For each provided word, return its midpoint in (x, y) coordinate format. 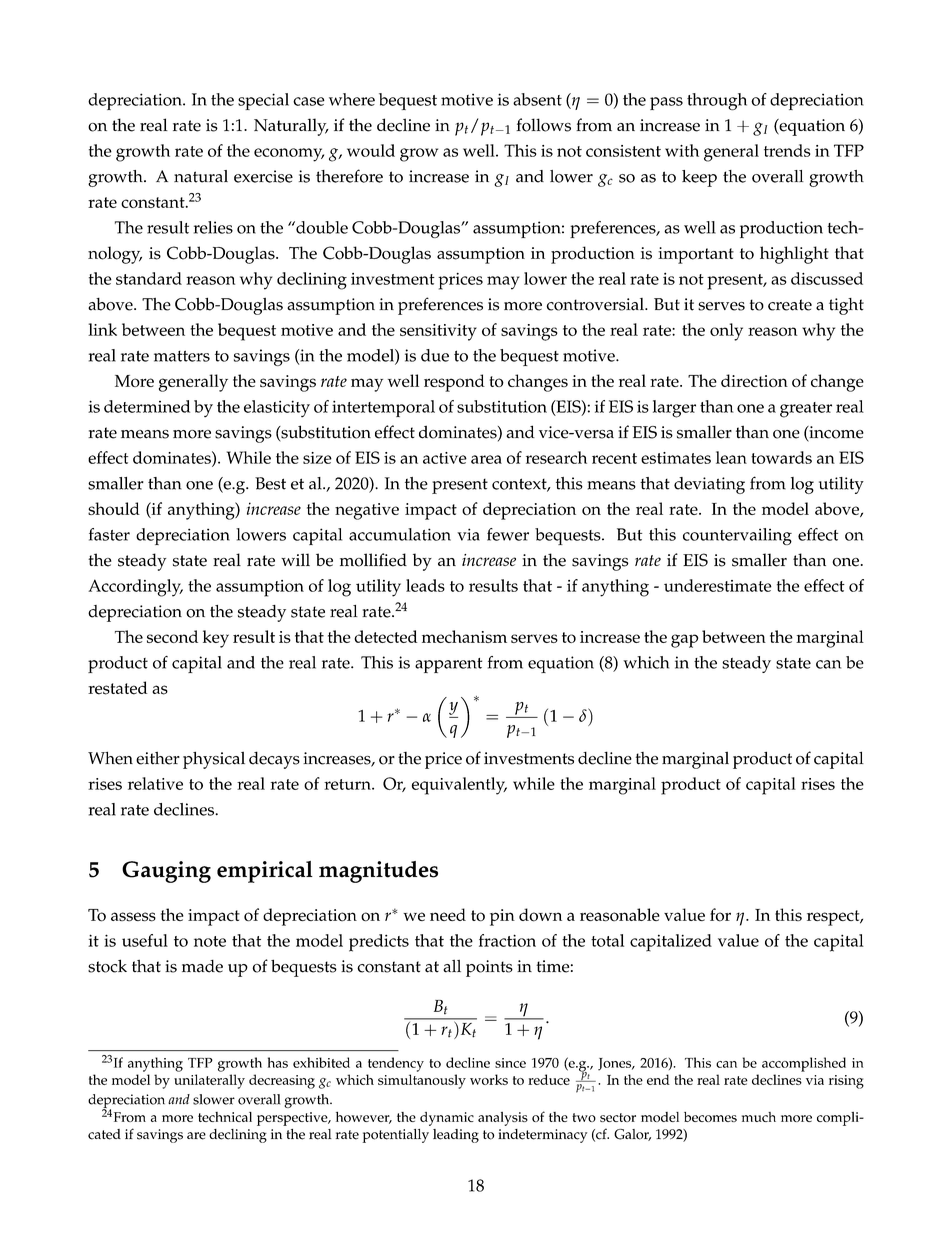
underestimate (718, 585)
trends (787, 150)
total (607, 940)
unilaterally (209, 1081)
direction (754, 380)
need (448, 914)
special (263, 101)
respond (454, 383)
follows (543, 125)
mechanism (464, 636)
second (172, 636)
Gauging (166, 872)
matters (182, 356)
